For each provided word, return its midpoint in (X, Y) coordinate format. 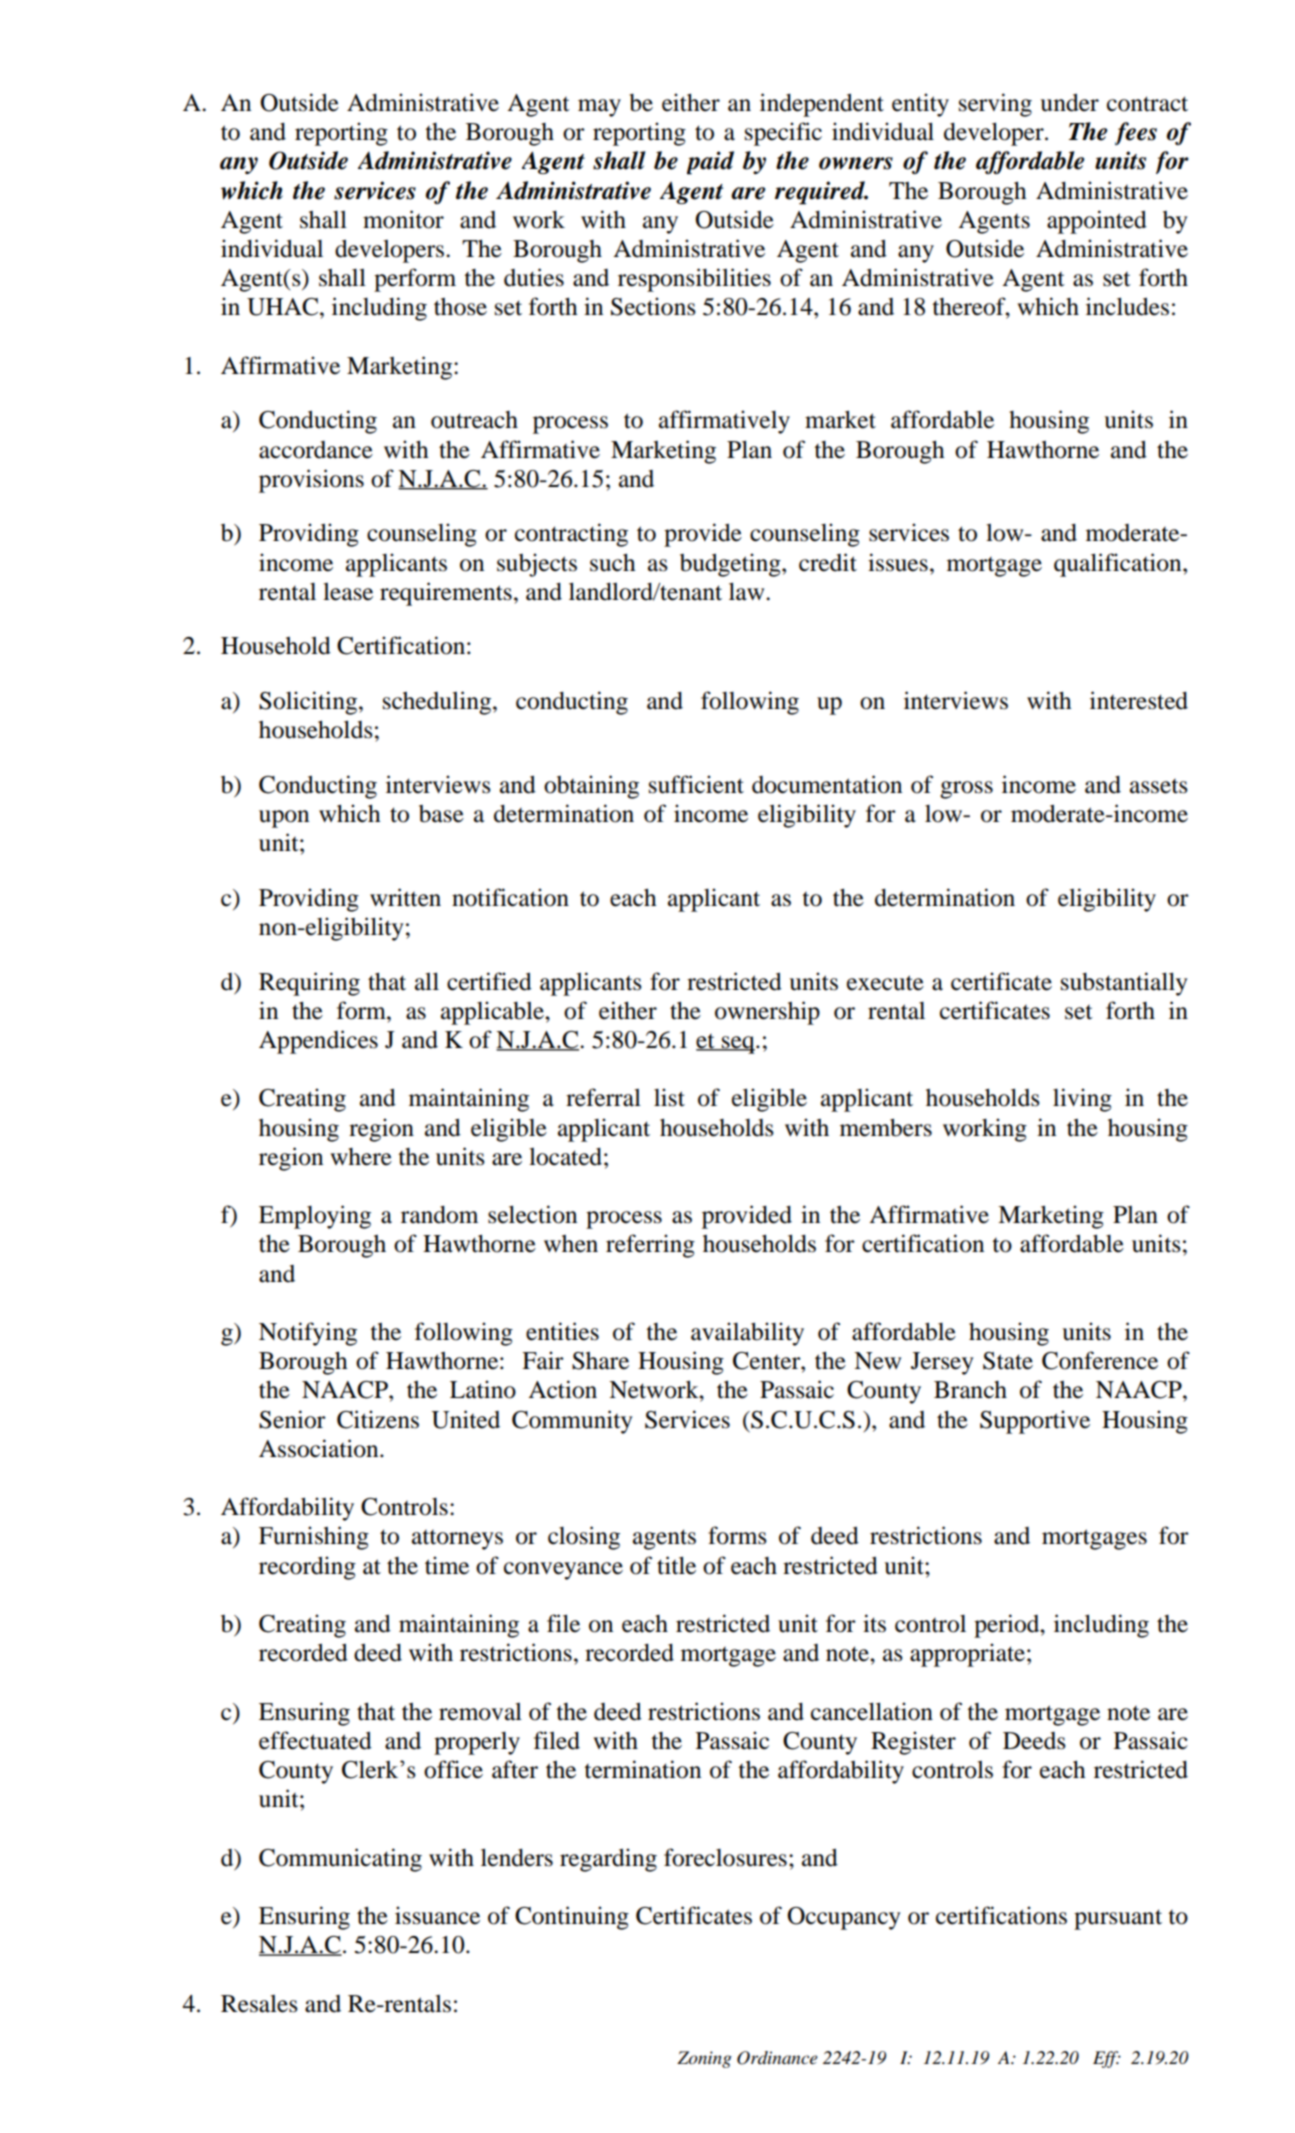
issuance (437, 1915)
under (1069, 102)
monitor (403, 219)
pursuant (1118, 1919)
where (361, 1157)
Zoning (704, 2059)
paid (710, 163)
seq (738, 1045)
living (1082, 1100)
